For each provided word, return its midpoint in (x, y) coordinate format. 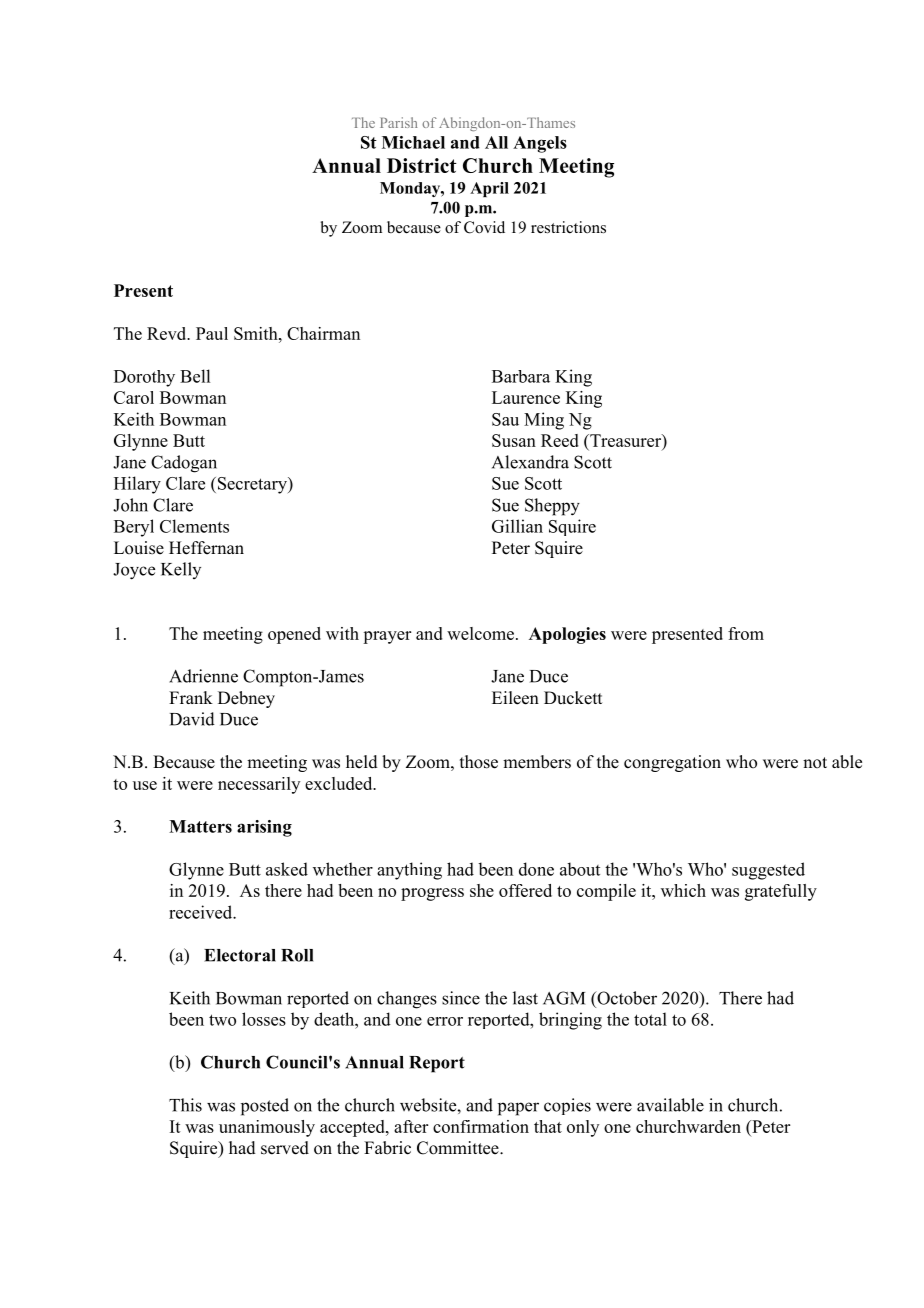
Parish (398, 122)
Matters (200, 826)
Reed (560, 440)
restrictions (568, 227)
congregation (672, 763)
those (479, 762)
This (185, 1105)
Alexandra (530, 462)
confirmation (481, 1126)
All (496, 142)
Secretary (252, 485)
